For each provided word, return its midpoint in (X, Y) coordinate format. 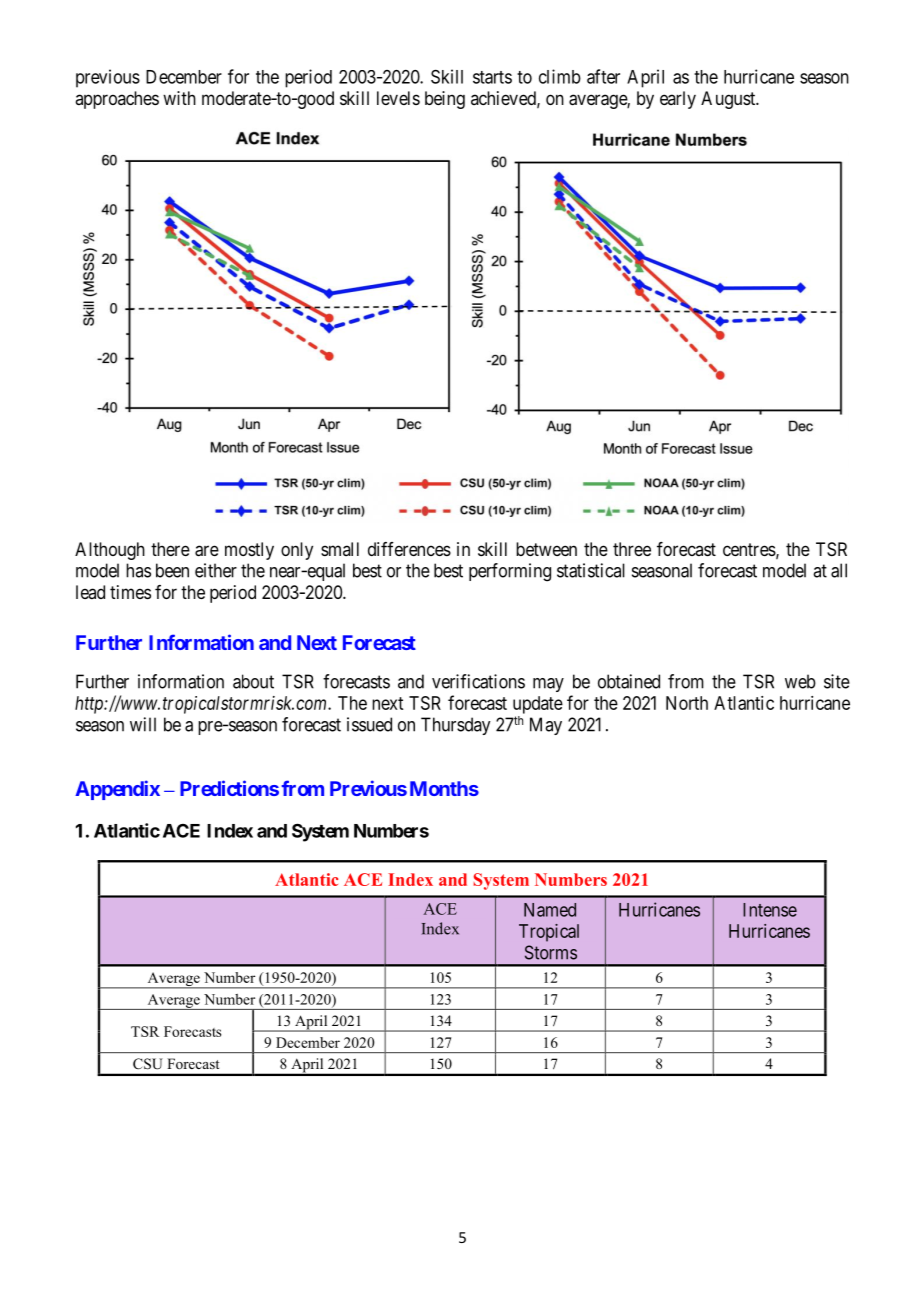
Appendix (117, 790)
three (632, 549)
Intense (770, 910)
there (170, 549)
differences (409, 549)
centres (749, 549)
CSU (148, 1064)
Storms (551, 952)
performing (510, 572)
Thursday (455, 726)
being (445, 100)
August (729, 100)
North (687, 703)
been (172, 570)
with (179, 98)
